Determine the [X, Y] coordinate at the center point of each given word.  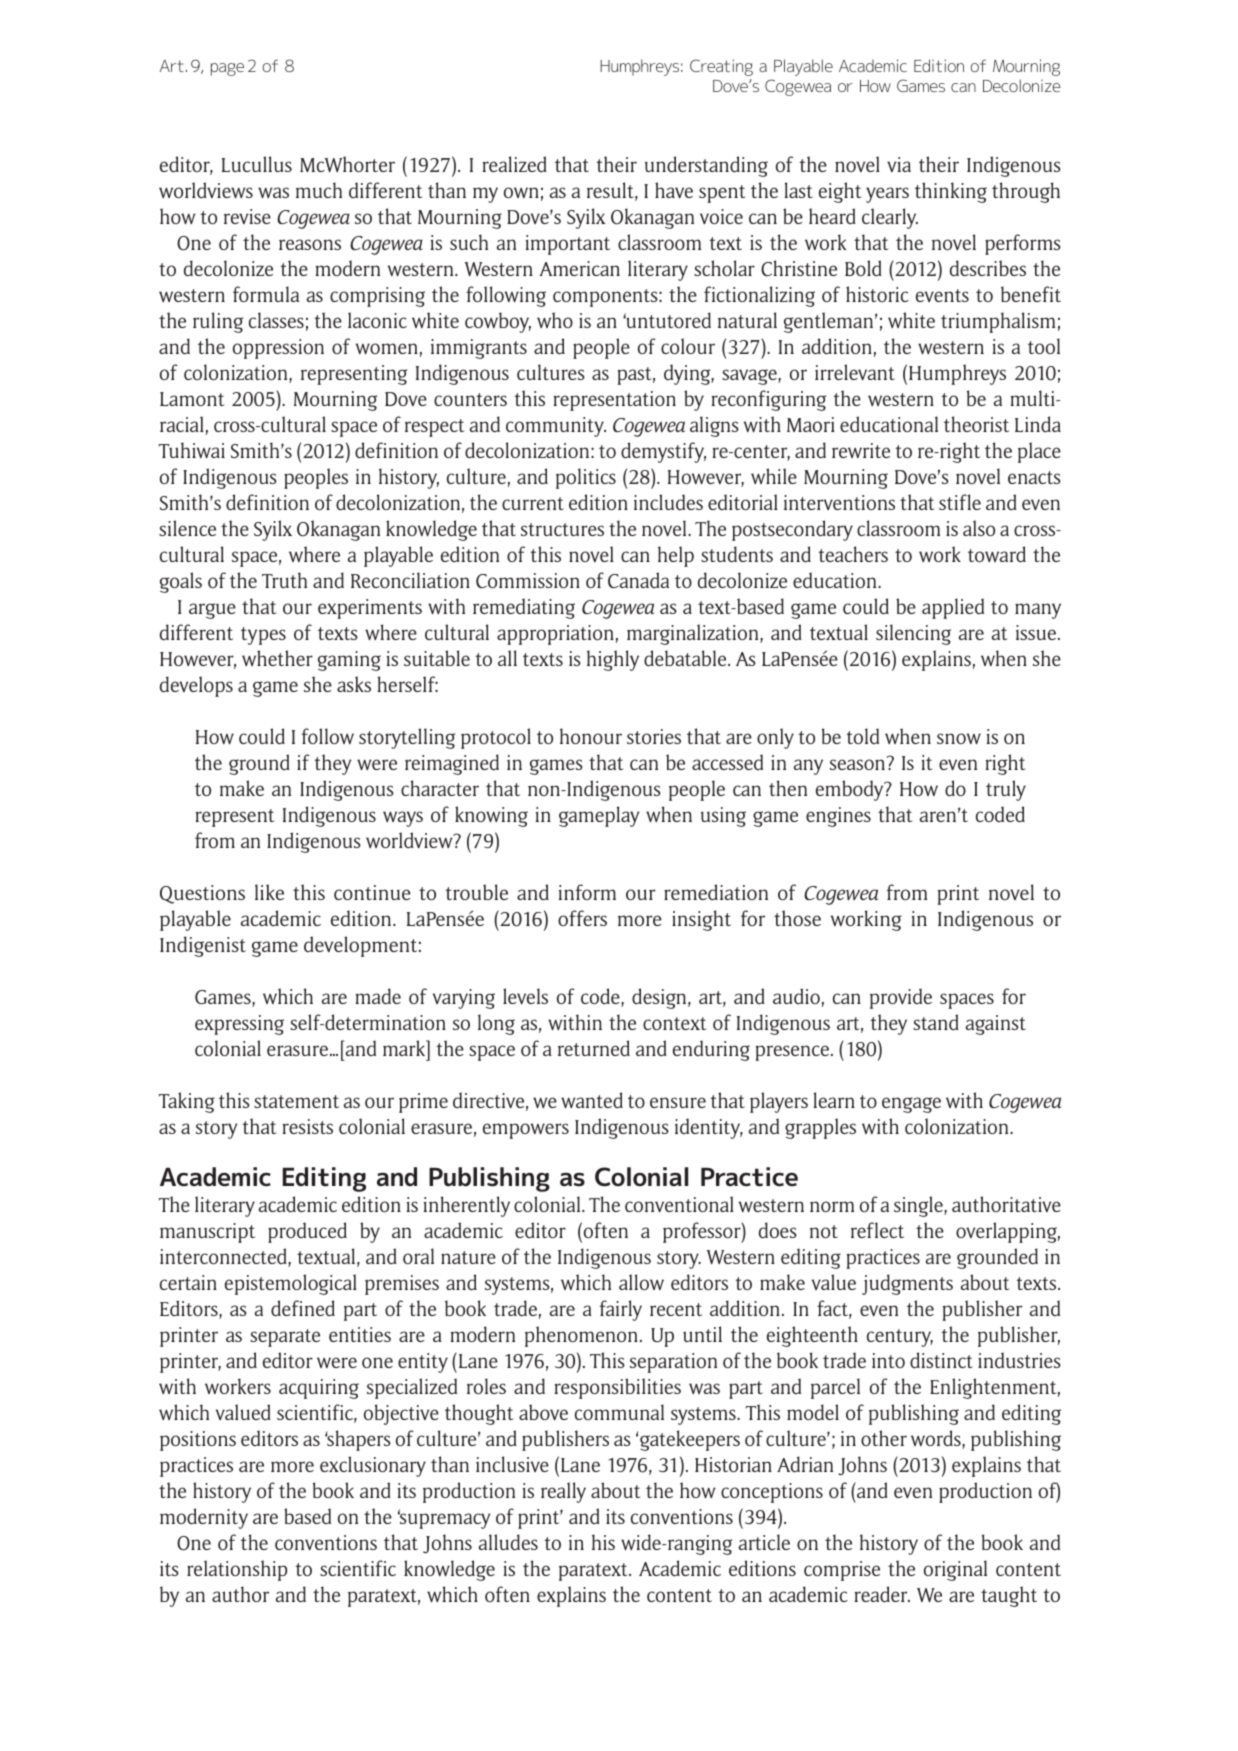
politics [586, 478]
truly [1006, 790]
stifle [960, 502]
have [674, 190]
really [563, 1492]
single [919, 1206]
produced [307, 1232]
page [227, 69]
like [269, 892]
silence [187, 528]
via [899, 164]
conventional [679, 1204]
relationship [237, 1570]
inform [587, 892]
